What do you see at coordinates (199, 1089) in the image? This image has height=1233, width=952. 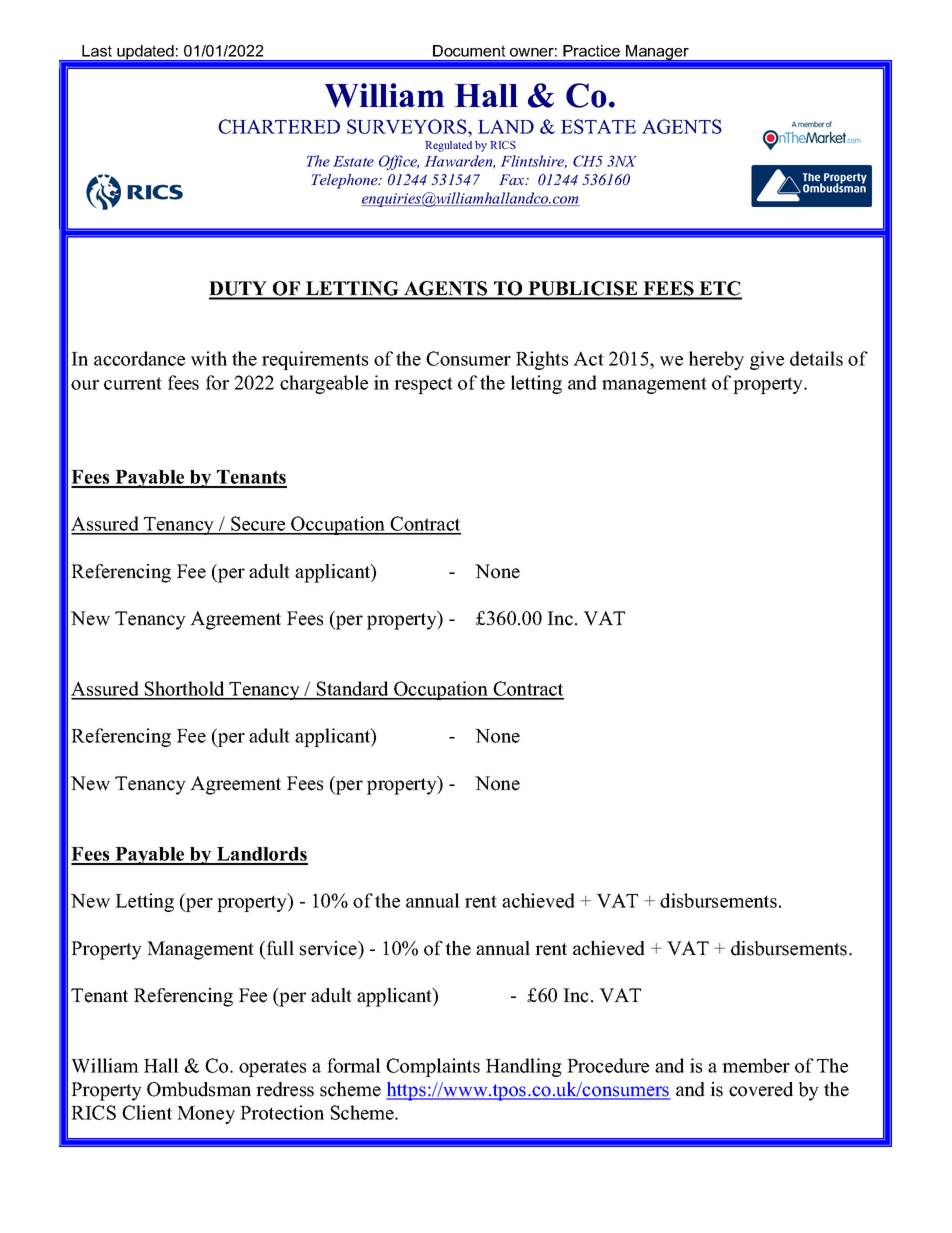 I see `Ombudsman` at bounding box center [199, 1089].
